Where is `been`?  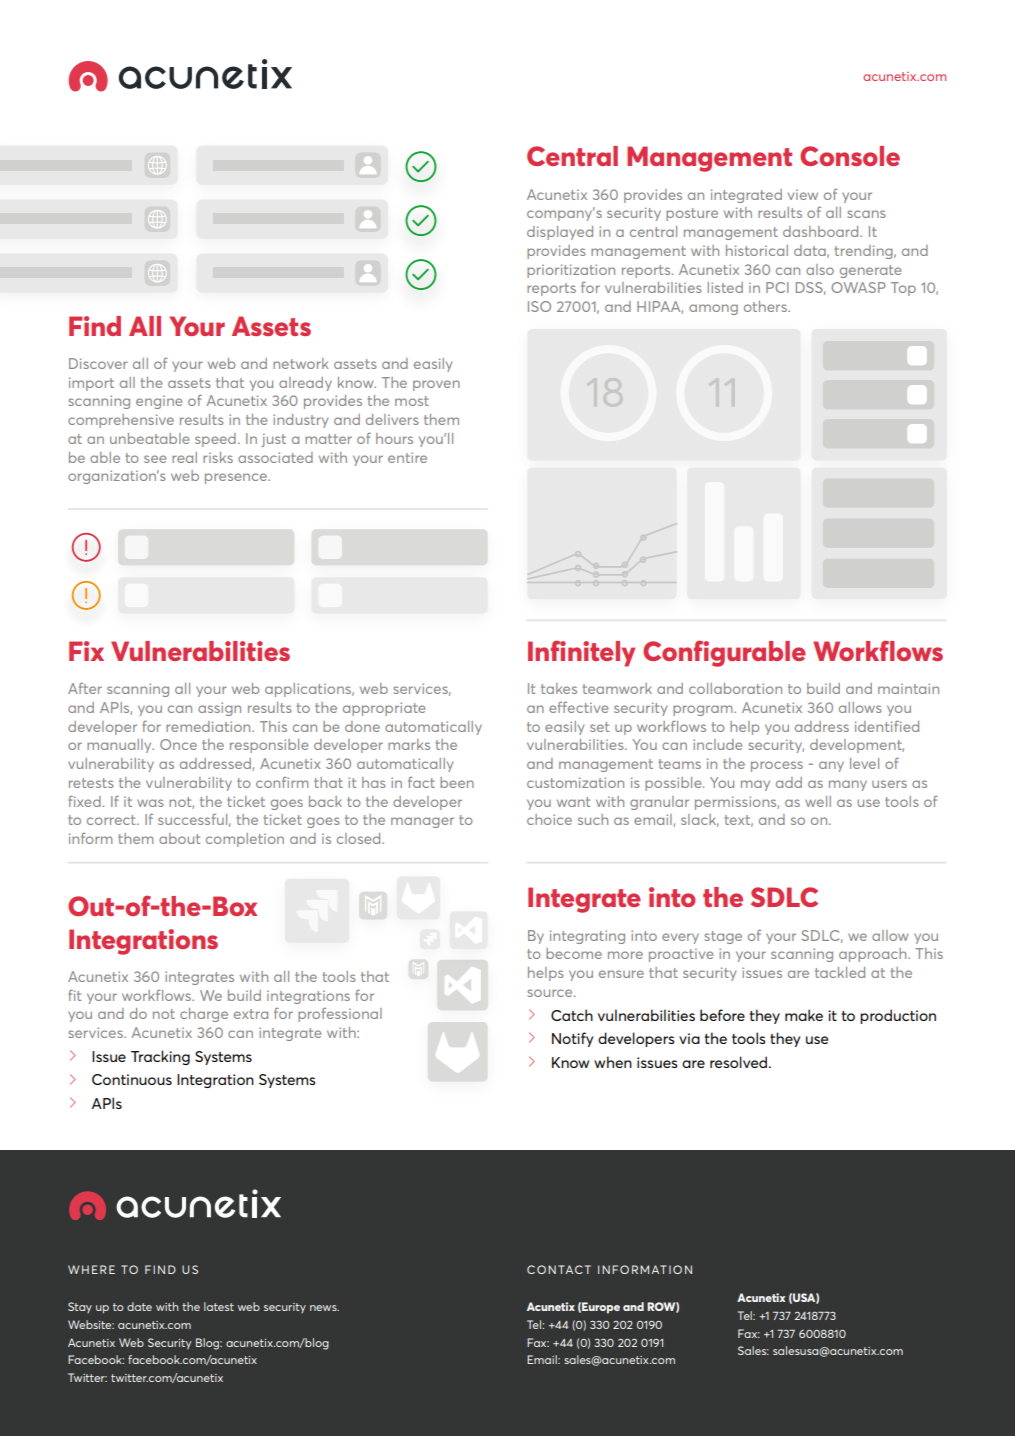 been is located at coordinates (457, 782).
